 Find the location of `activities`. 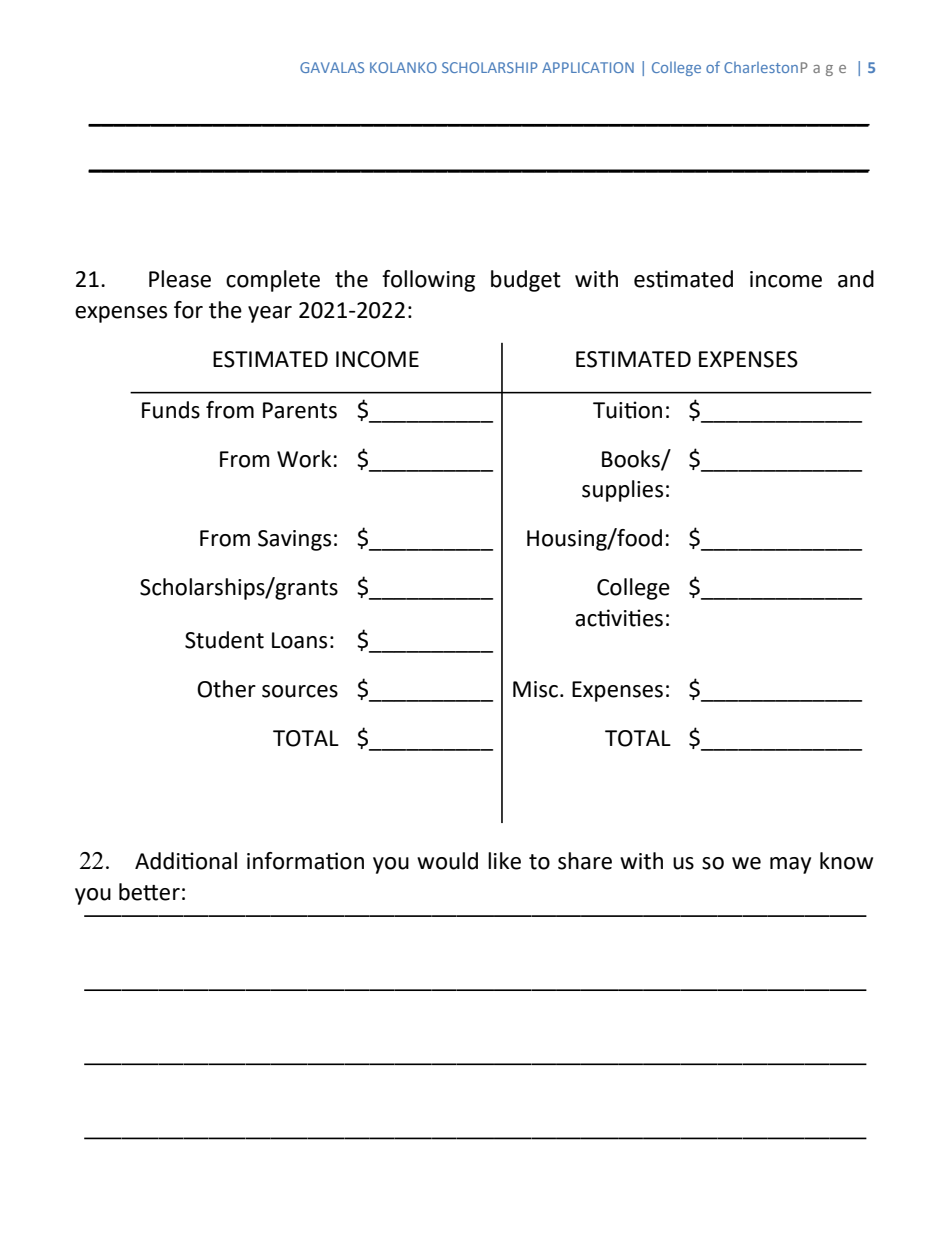

activities is located at coordinates (619, 618).
